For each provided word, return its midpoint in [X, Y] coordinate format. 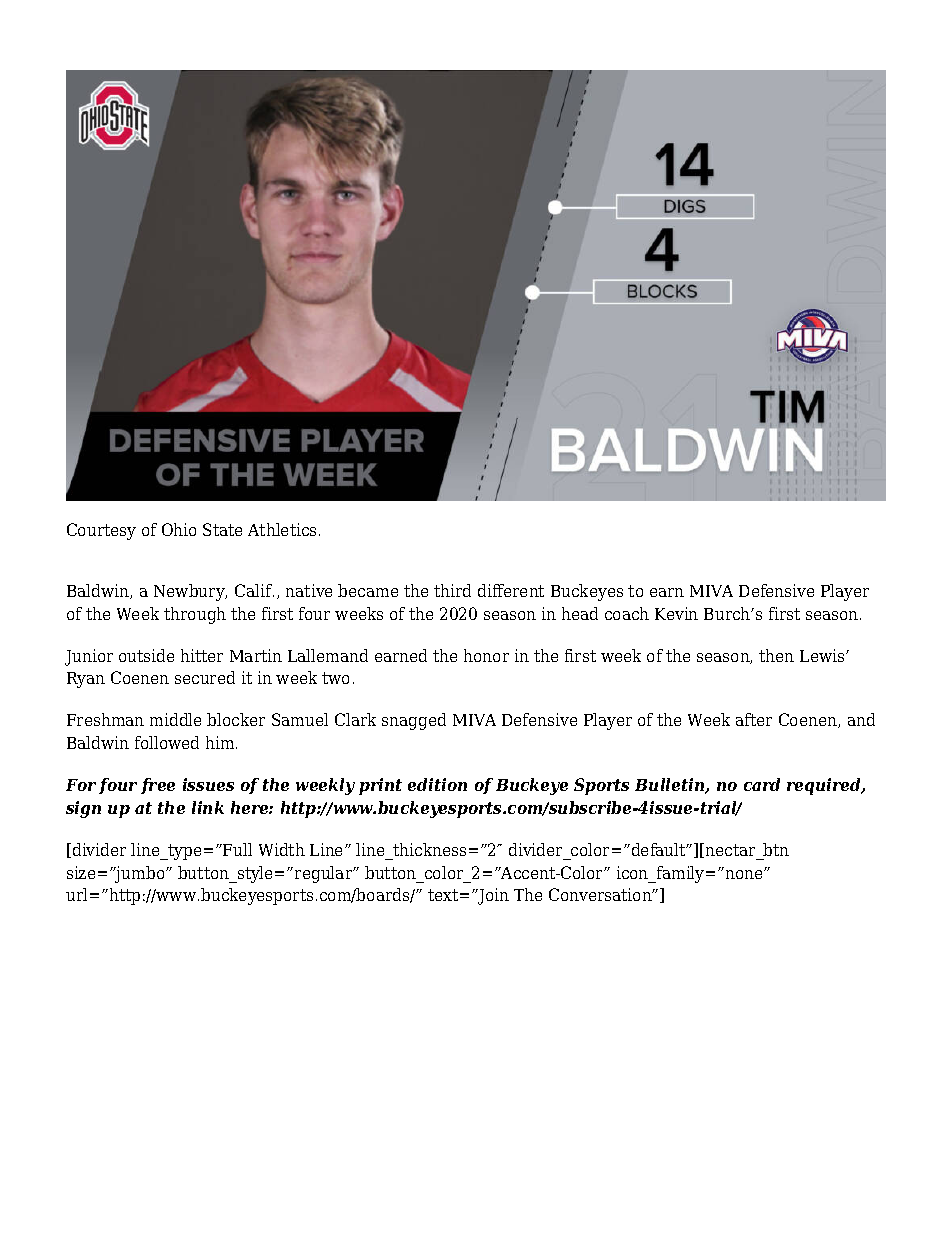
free [158, 786]
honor [486, 655]
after [754, 719]
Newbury [190, 592]
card [762, 784]
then [776, 655]
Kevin [676, 613]
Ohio [179, 529]
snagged [414, 721]
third [452, 590]
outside [146, 655]
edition [437, 784]
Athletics [282, 529]
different [511, 590]
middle [175, 719]
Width [282, 849]
